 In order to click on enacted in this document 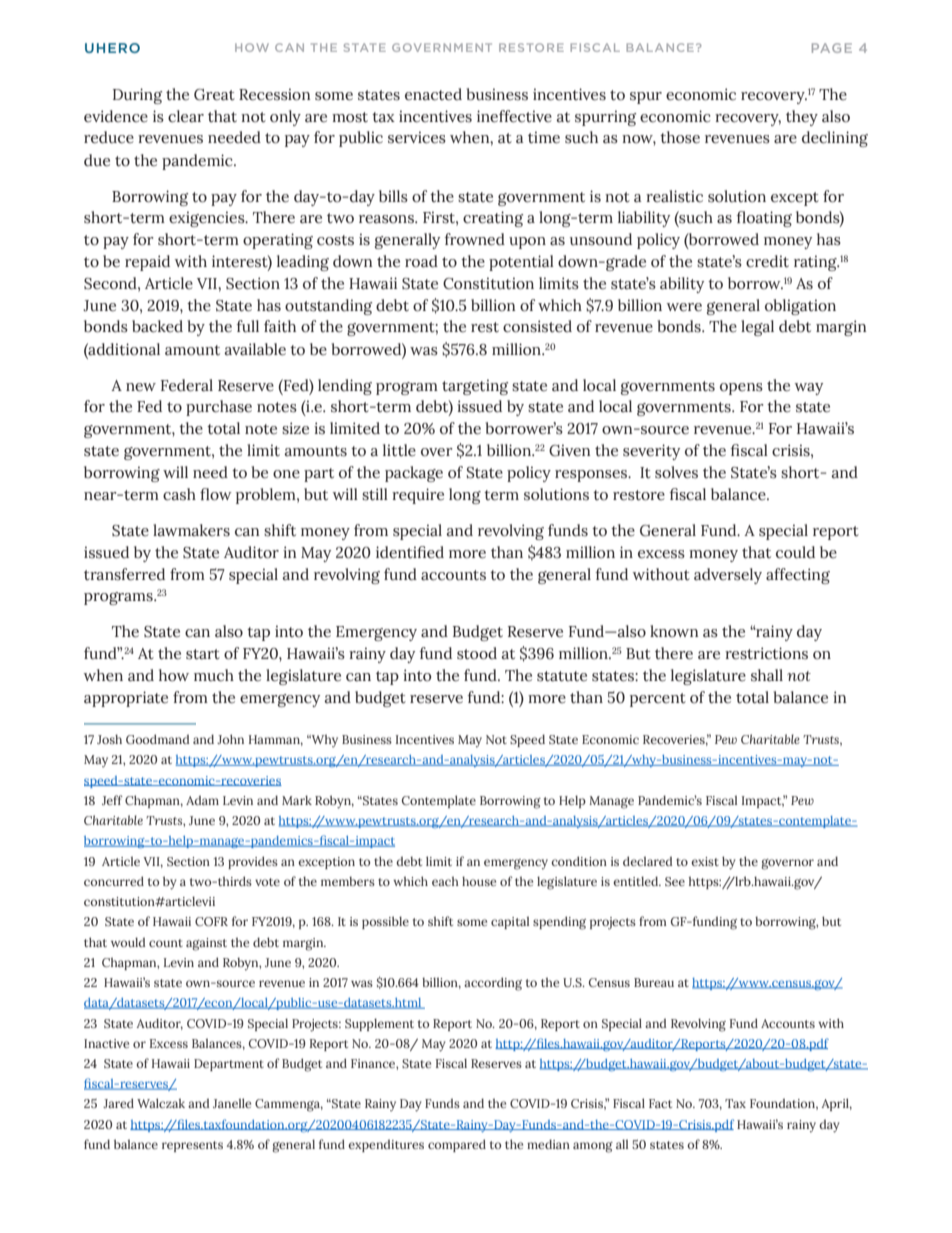, I will do `click(433, 94)`.
